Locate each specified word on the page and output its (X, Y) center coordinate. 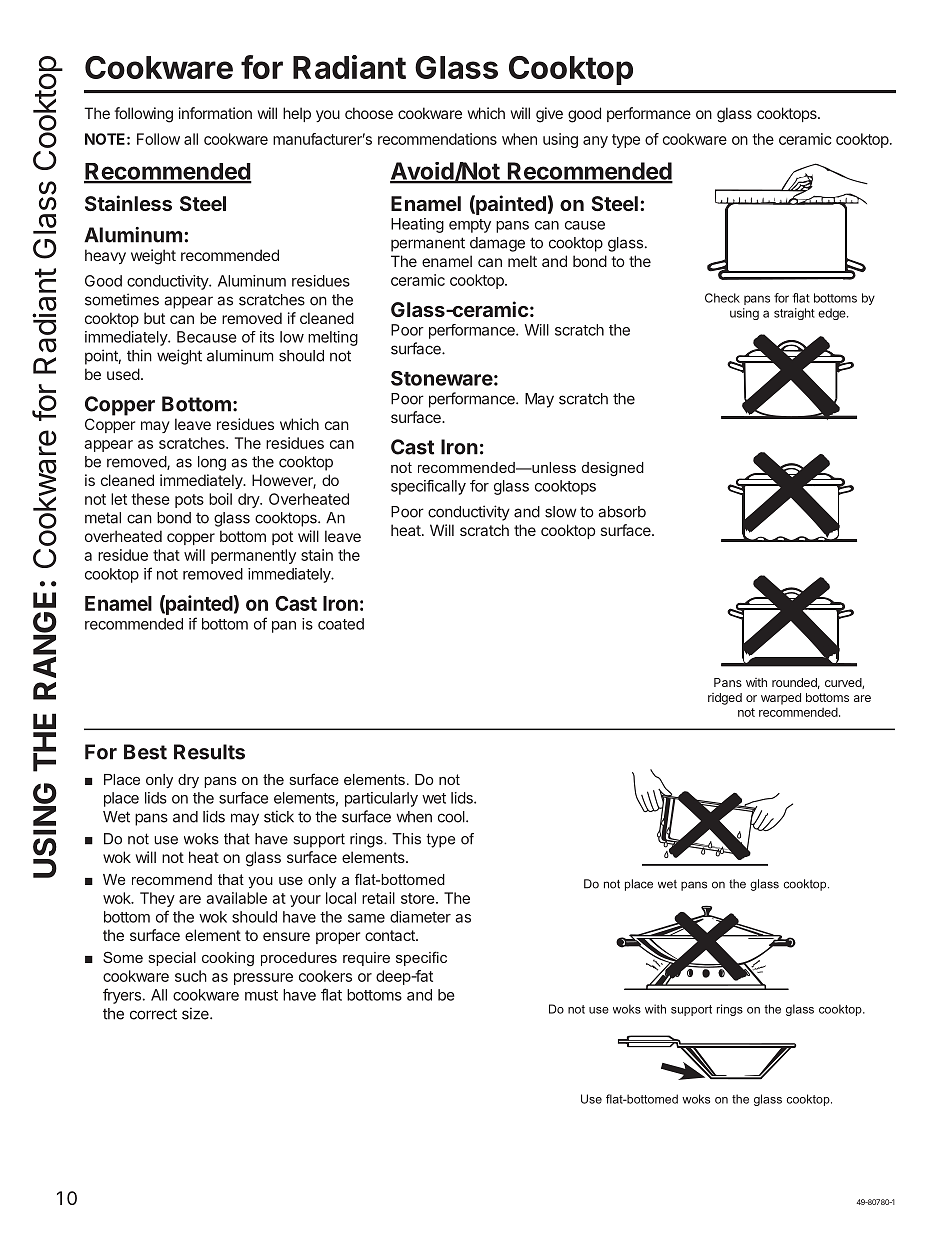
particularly (381, 799)
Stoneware (442, 378)
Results (209, 752)
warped (781, 699)
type (626, 141)
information (215, 113)
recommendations (437, 139)
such (191, 976)
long (212, 463)
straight (794, 314)
